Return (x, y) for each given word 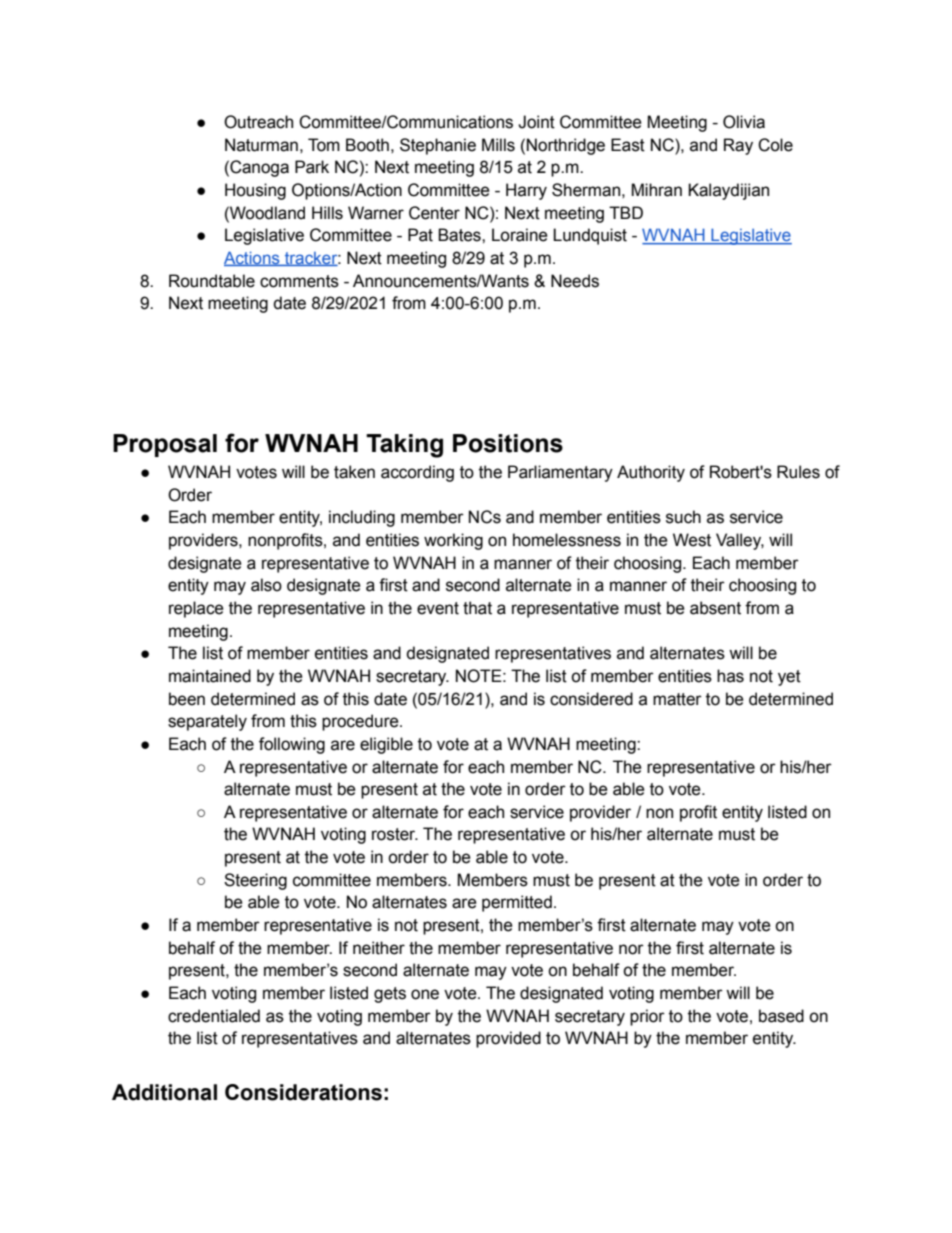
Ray (738, 146)
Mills (498, 145)
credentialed (214, 1016)
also (266, 585)
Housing (255, 191)
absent (715, 608)
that (477, 608)
